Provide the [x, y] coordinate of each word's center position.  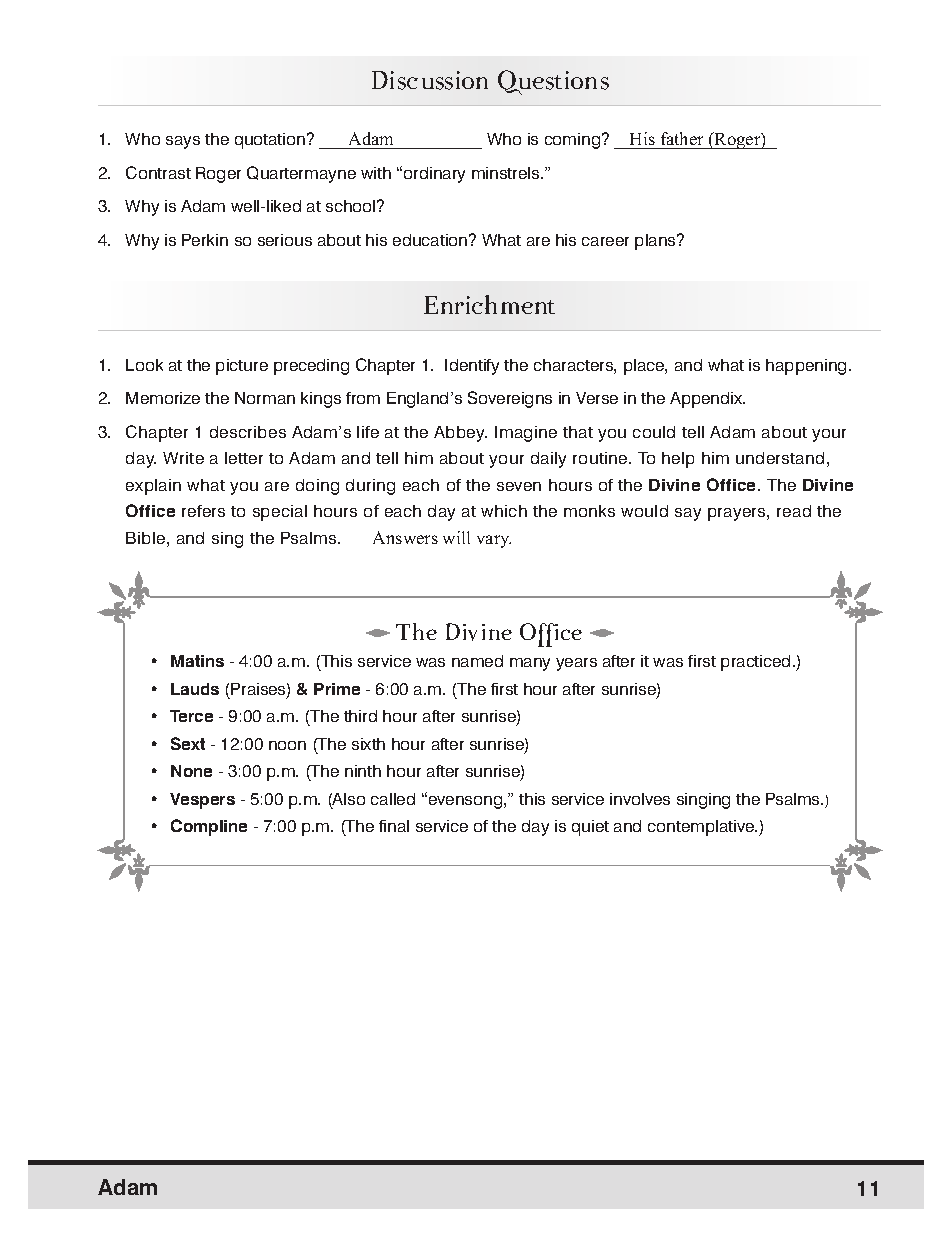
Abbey [460, 434]
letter [244, 458]
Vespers [202, 801]
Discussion [430, 80]
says [183, 142]
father [682, 138]
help [678, 460]
